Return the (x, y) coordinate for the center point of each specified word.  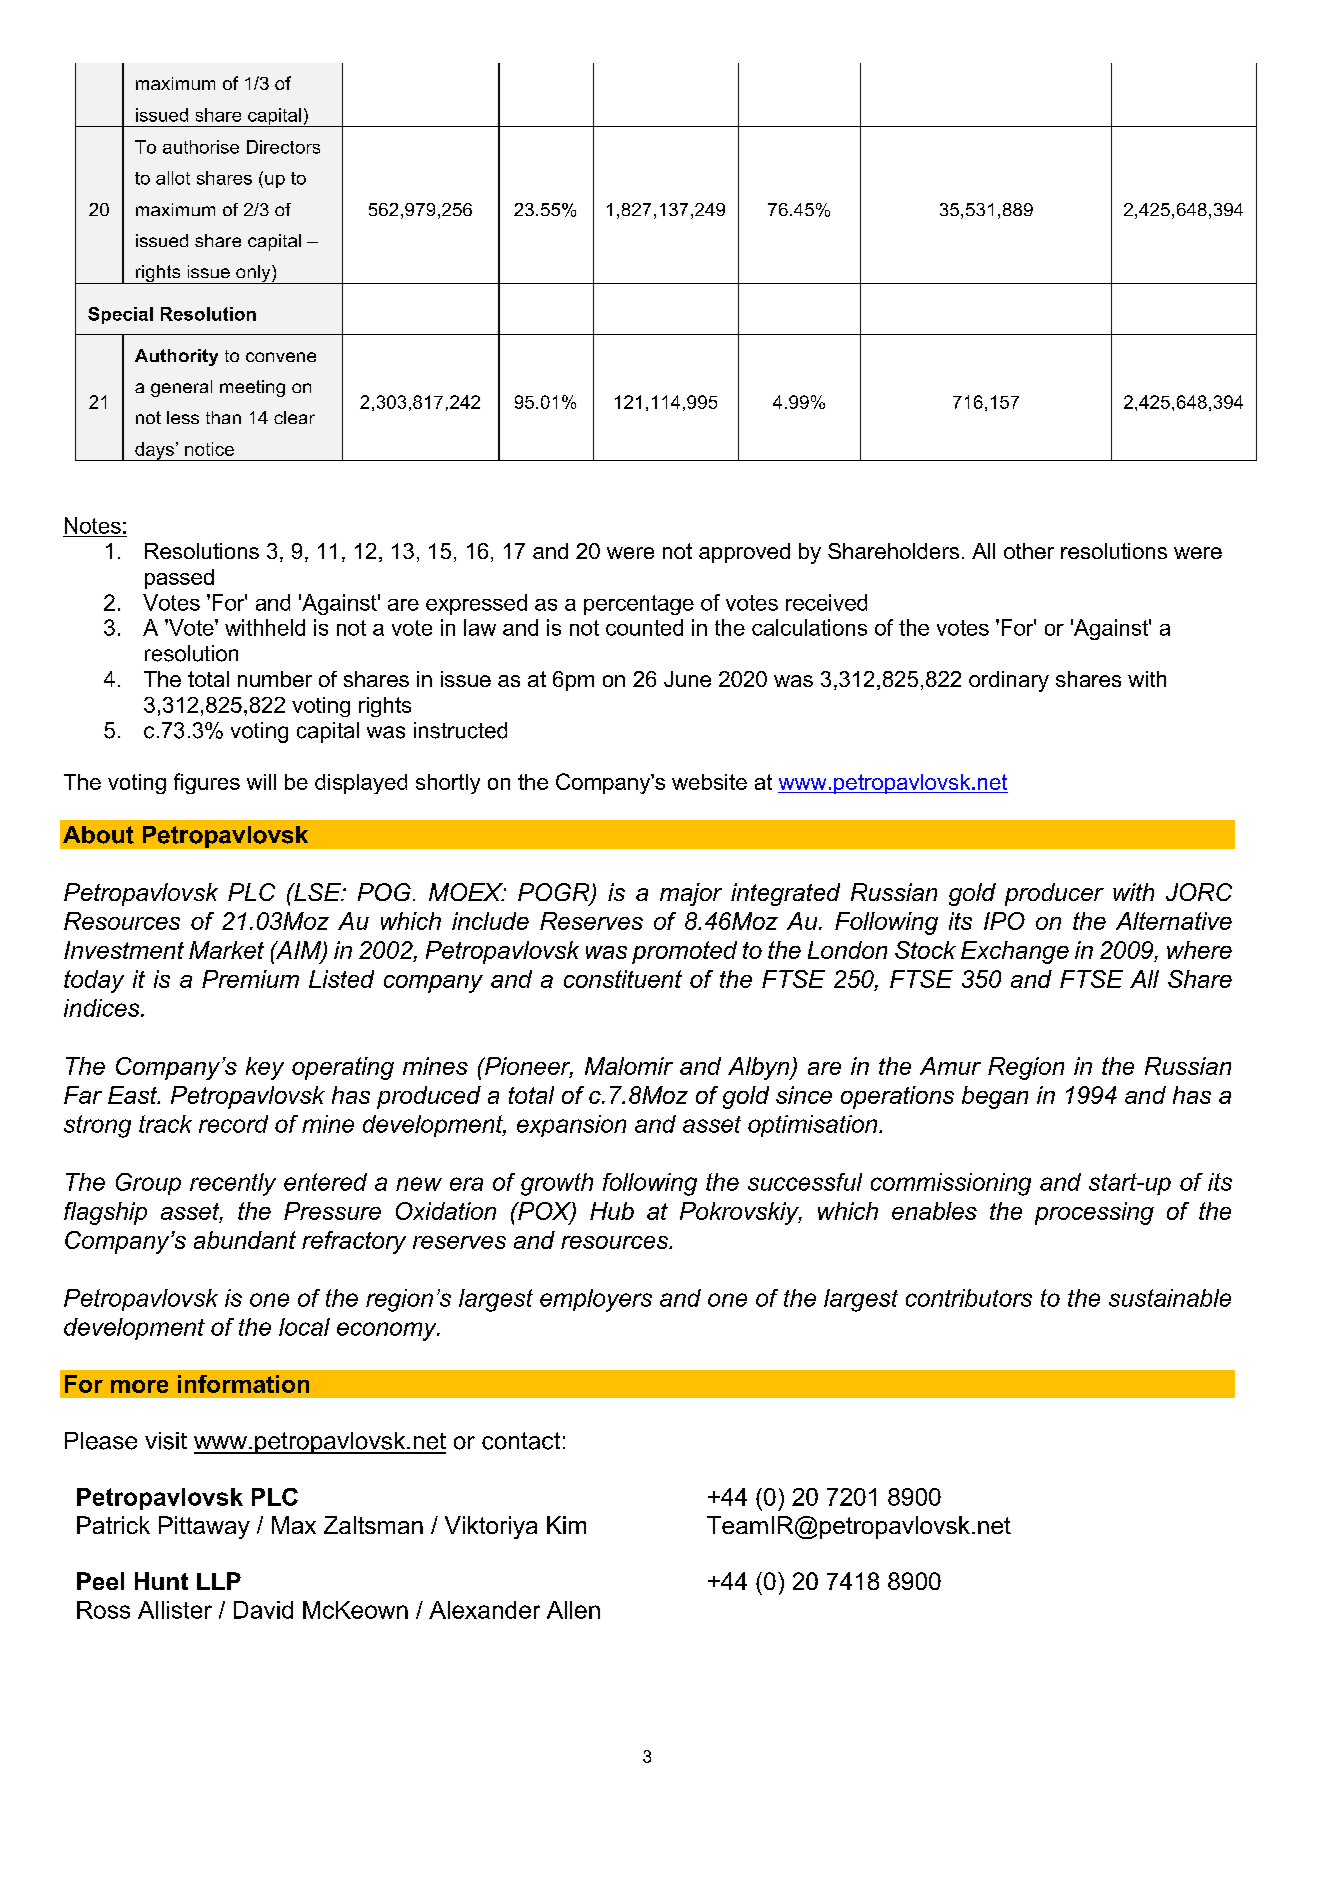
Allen (573, 1610)
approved (744, 553)
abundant (245, 1240)
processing (1094, 1213)
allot (173, 178)
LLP (219, 1581)
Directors (283, 147)
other (1029, 551)
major (691, 894)
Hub (612, 1211)
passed (179, 579)
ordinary (1009, 681)
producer (1054, 894)
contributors (969, 1298)
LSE (317, 892)
